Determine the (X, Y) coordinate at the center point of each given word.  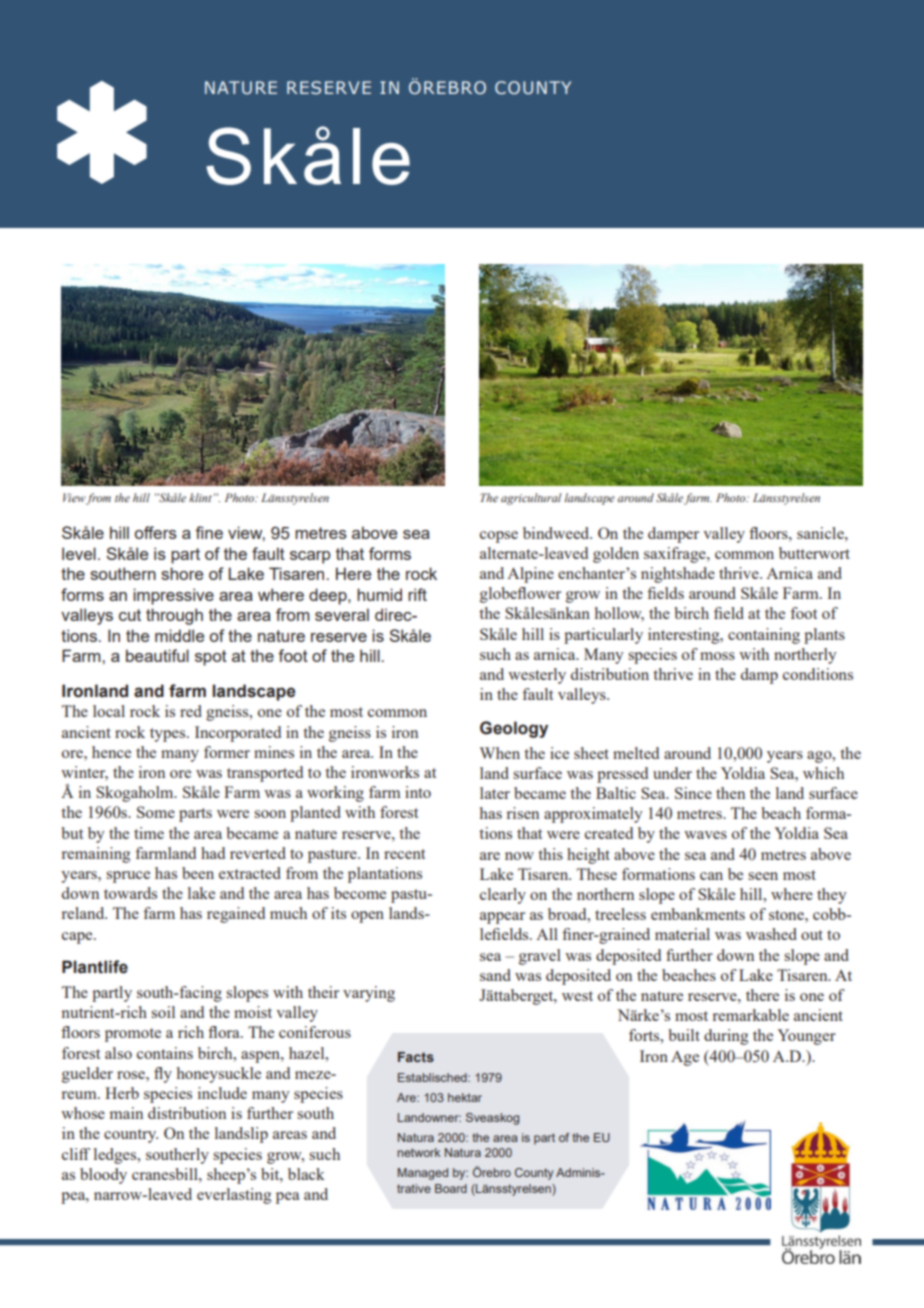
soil (163, 1012)
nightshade (678, 575)
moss (717, 656)
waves (705, 835)
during (726, 1037)
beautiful (157, 655)
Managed (423, 1174)
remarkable (750, 1015)
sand (495, 975)
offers (156, 532)
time (149, 833)
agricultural (531, 499)
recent (404, 854)
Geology (514, 729)
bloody (103, 1176)
